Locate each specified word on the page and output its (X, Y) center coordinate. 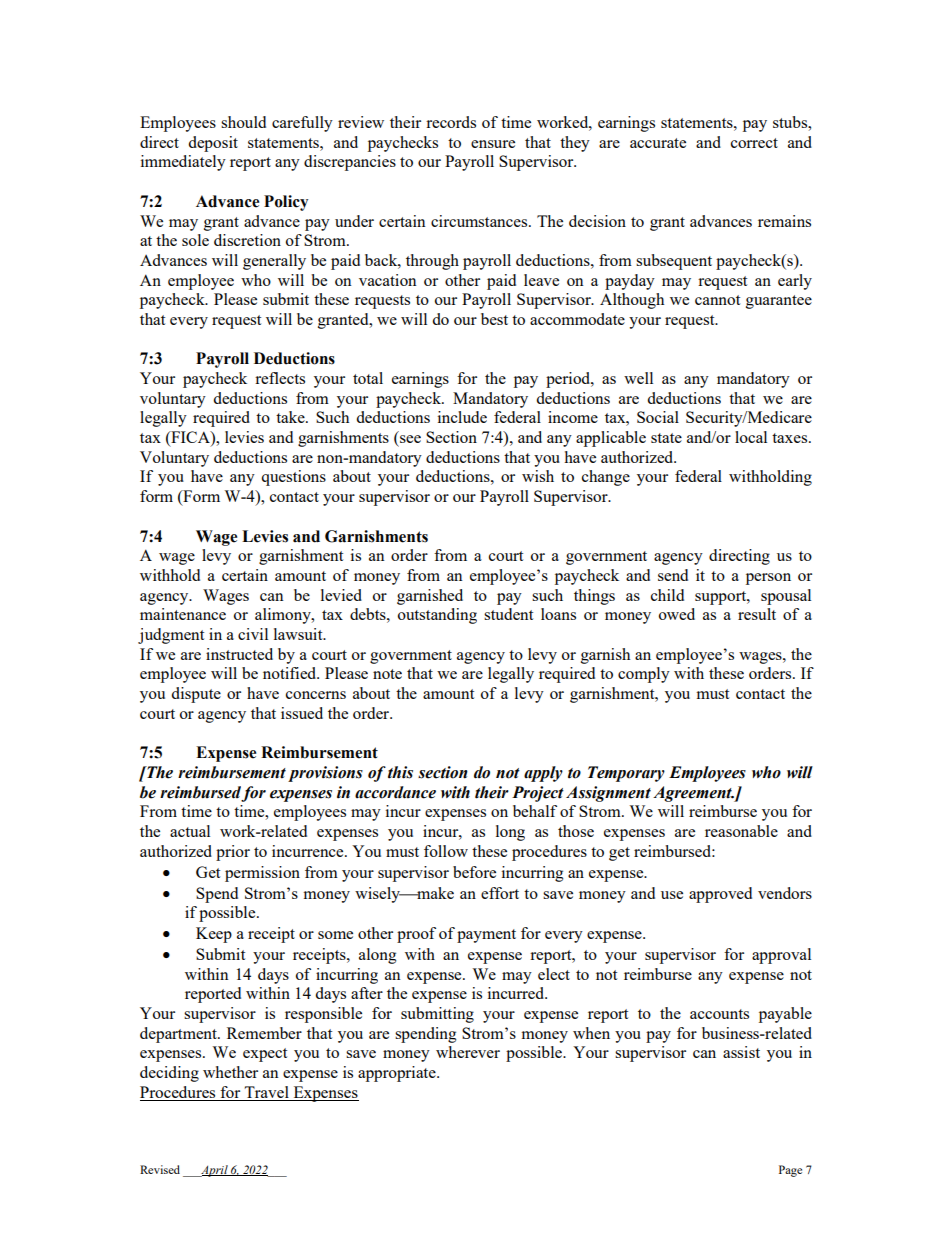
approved (720, 895)
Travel (267, 1093)
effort (500, 893)
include (462, 417)
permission (262, 874)
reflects (280, 378)
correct (754, 143)
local (751, 437)
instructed (239, 654)
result (757, 614)
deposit (213, 144)
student (508, 614)
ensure (493, 144)
